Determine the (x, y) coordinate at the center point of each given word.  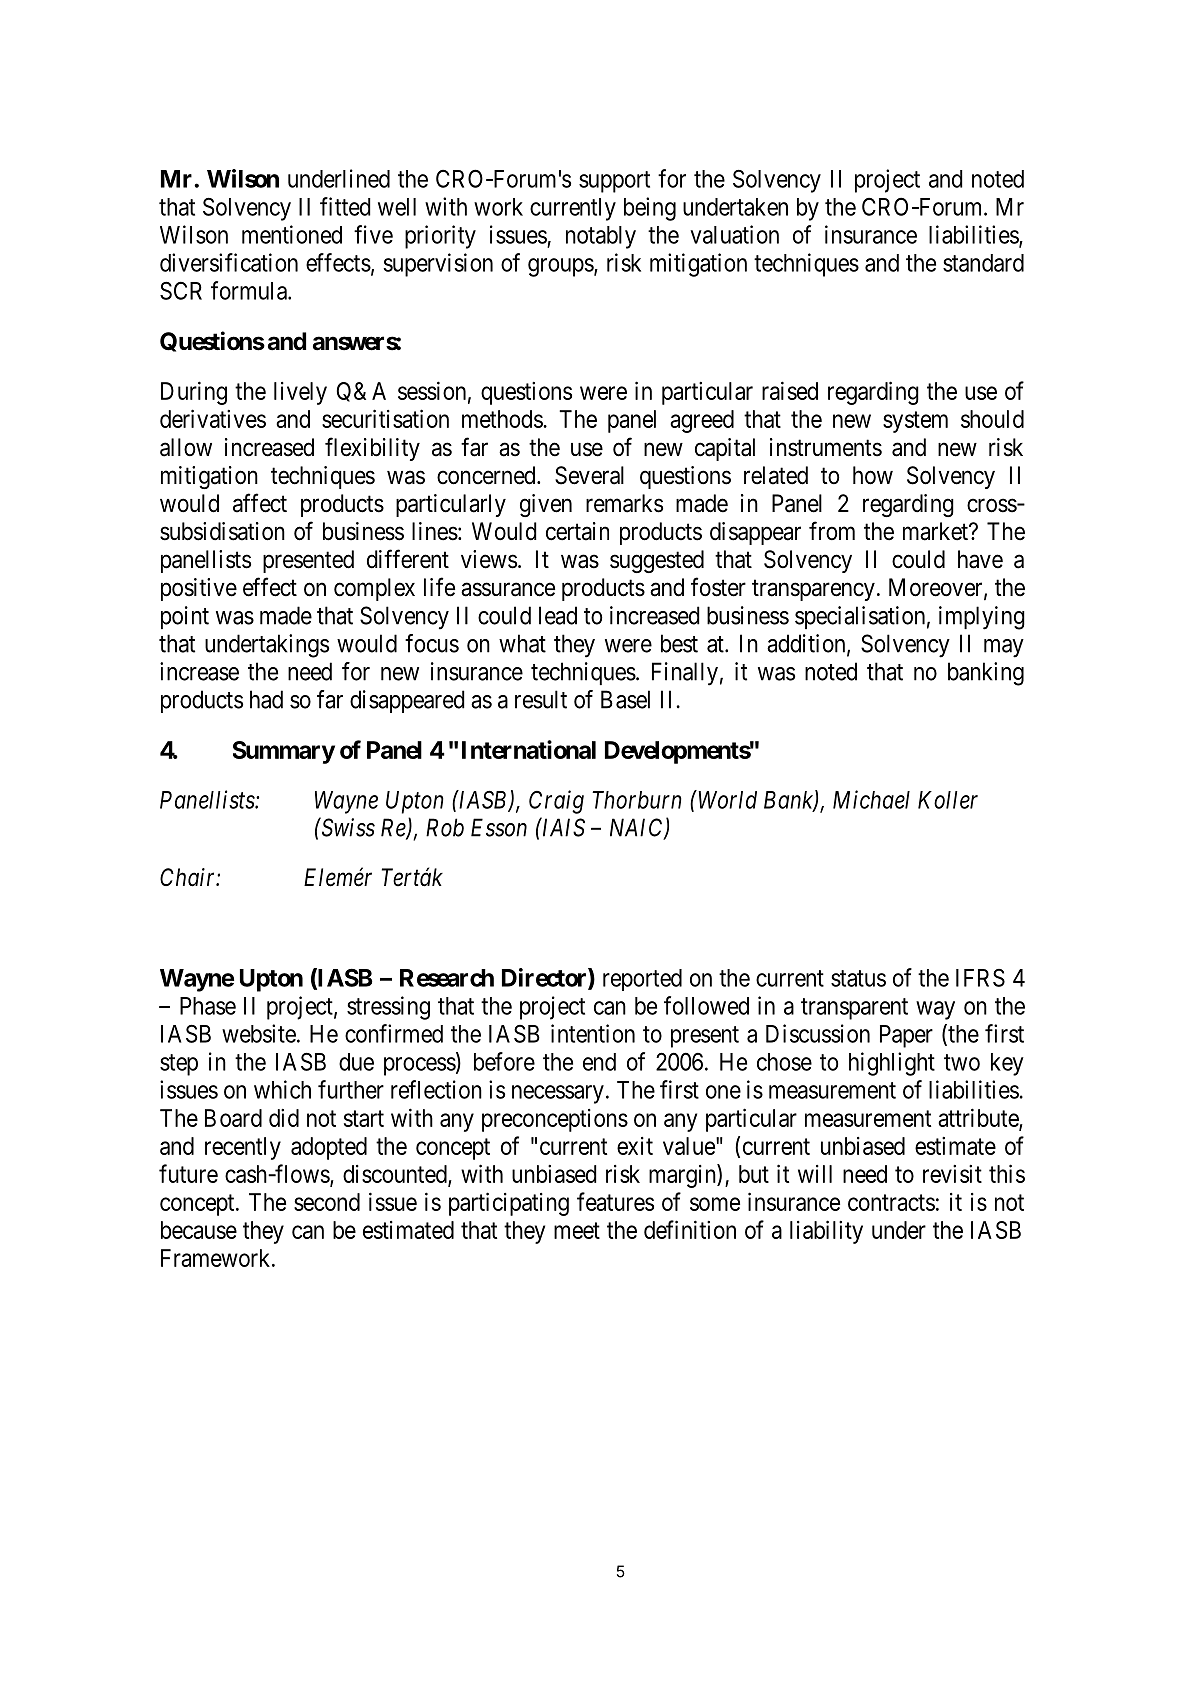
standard (983, 263)
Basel (625, 699)
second (327, 1202)
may (1004, 648)
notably (601, 237)
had (266, 699)
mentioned (292, 234)
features (615, 1201)
